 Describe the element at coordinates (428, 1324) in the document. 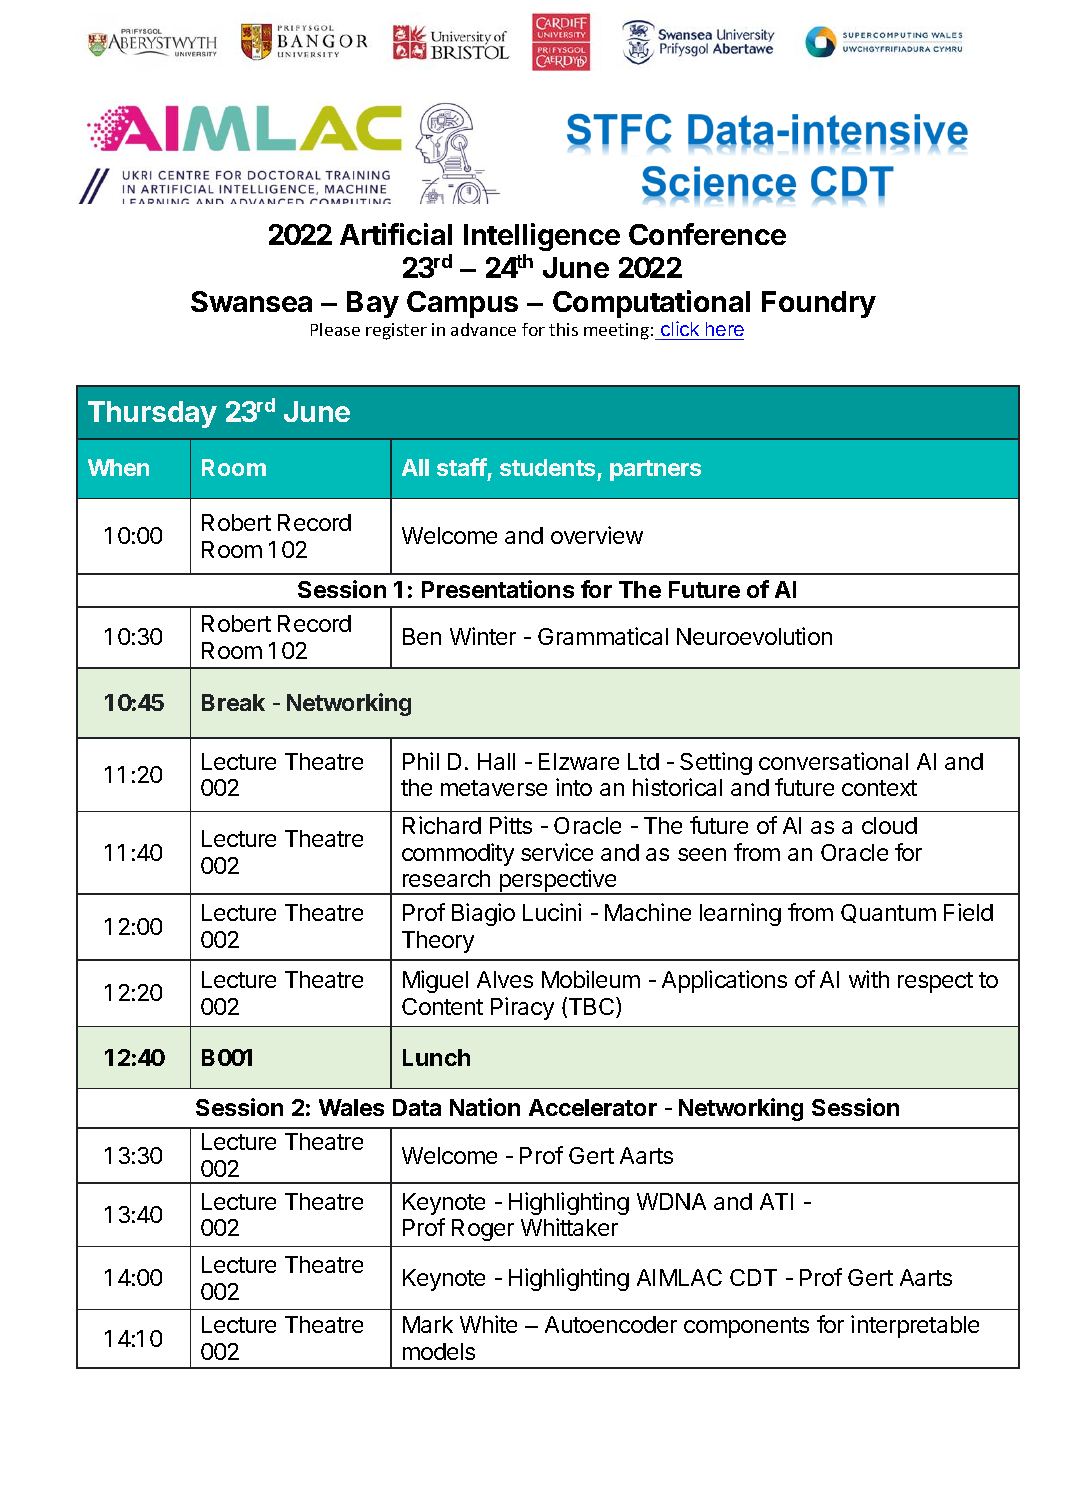

I see `Mark` at that location.
